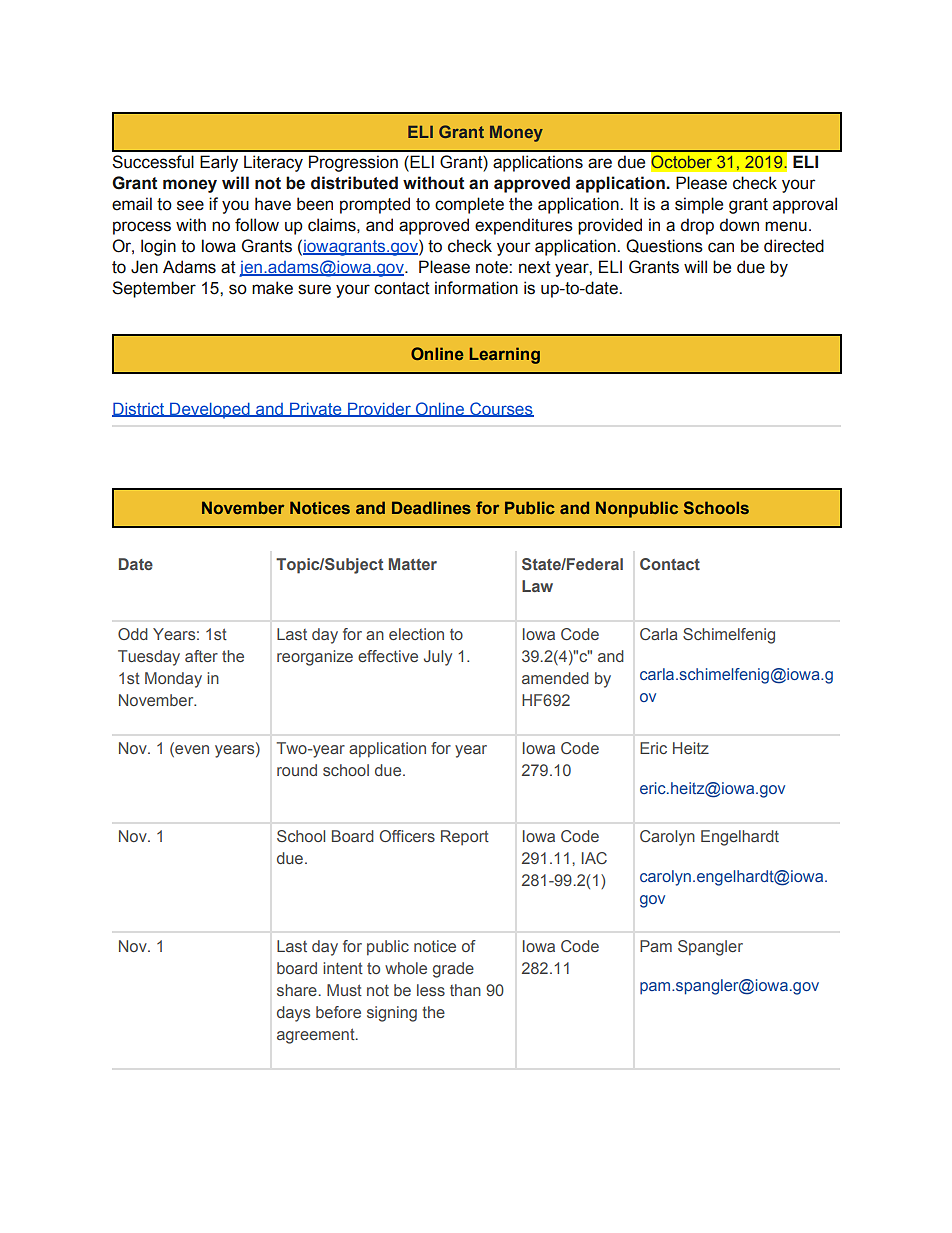 Image resolution: width=952 pixels, height=1233 pixels. What do you see at coordinates (293, 1014) in the image?
I see `days` at bounding box center [293, 1014].
